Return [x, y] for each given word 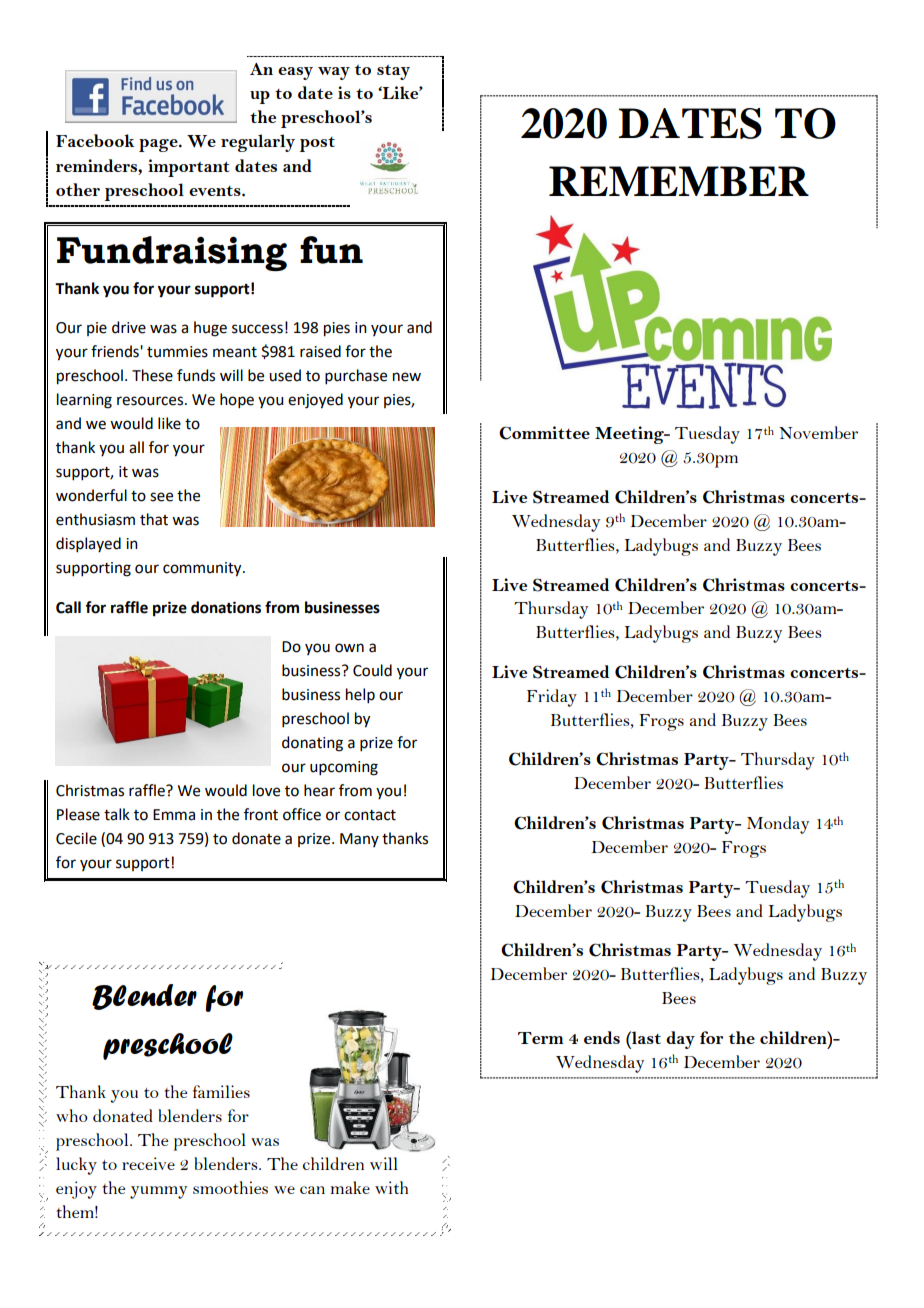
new [407, 377]
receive [148, 1163]
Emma [174, 815]
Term [540, 1038]
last [645, 1037]
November [818, 432]
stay [393, 72]
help [360, 695]
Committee [544, 433]
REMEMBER [679, 181]
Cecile [76, 838]
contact [370, 815]
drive [129, 327]
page [159, 145]
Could [372, 670]
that [154, 519]
